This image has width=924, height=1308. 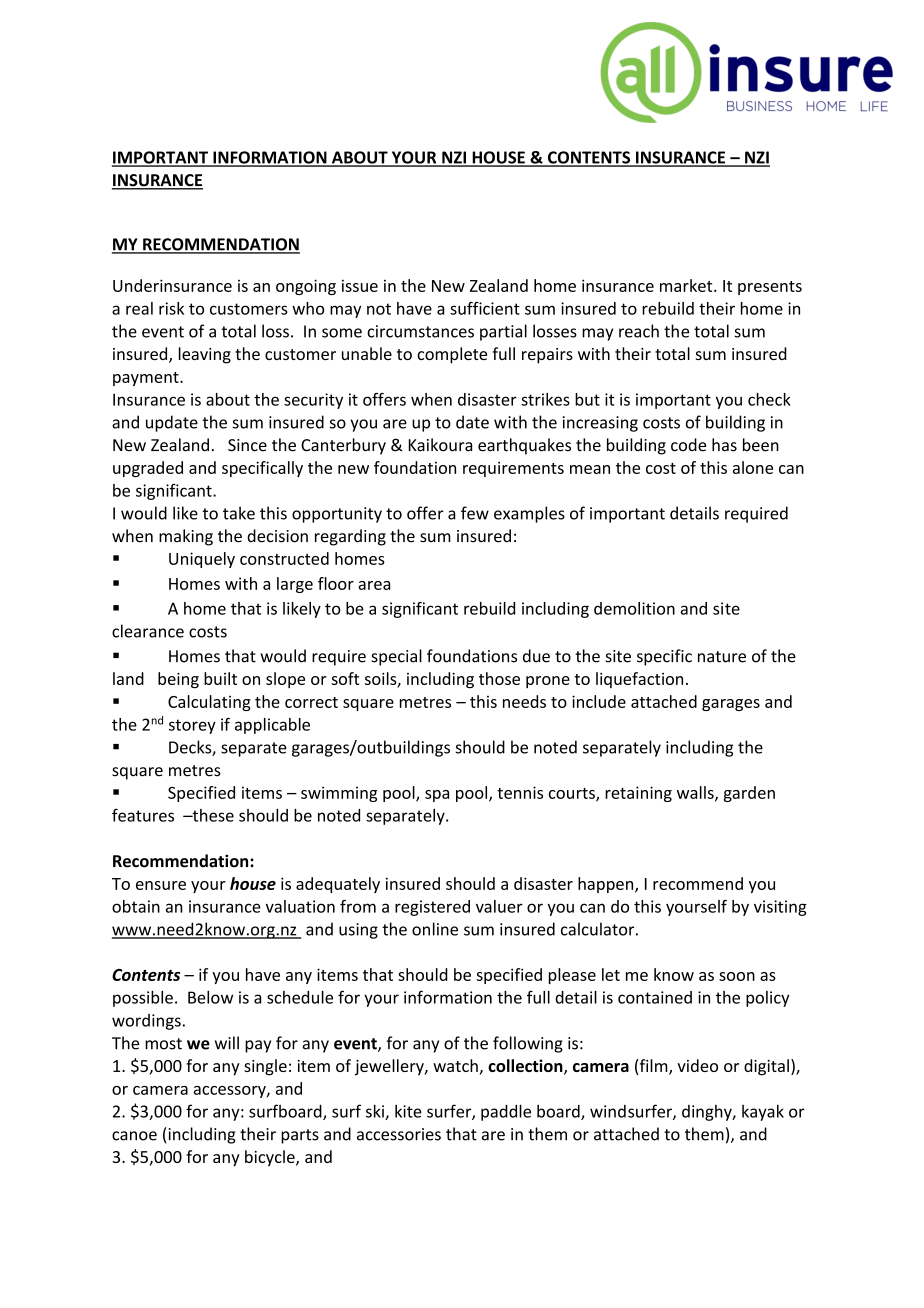 I want to click on Calculating, so click(x=209, y=703).
